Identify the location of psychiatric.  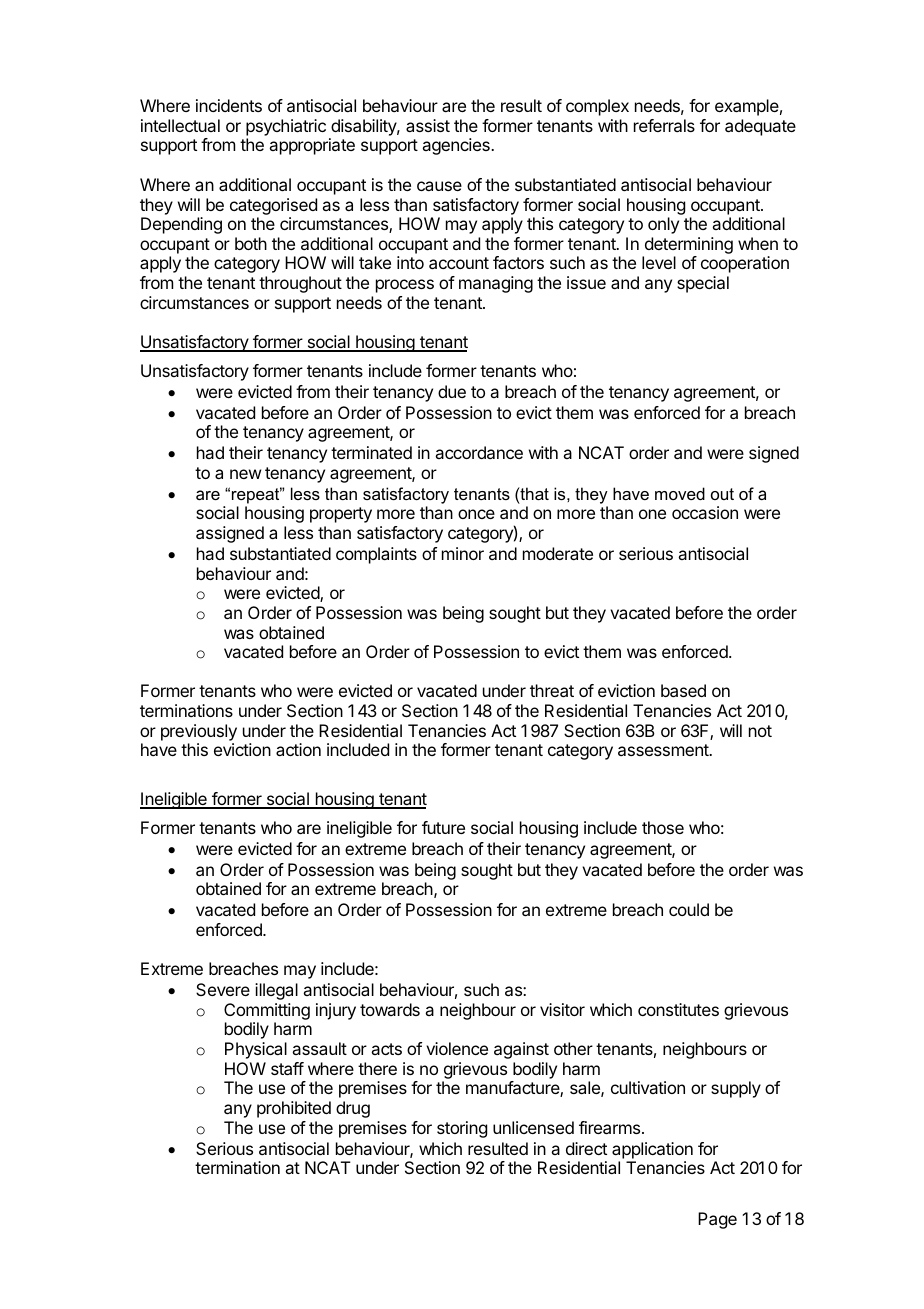
(286, 127).
